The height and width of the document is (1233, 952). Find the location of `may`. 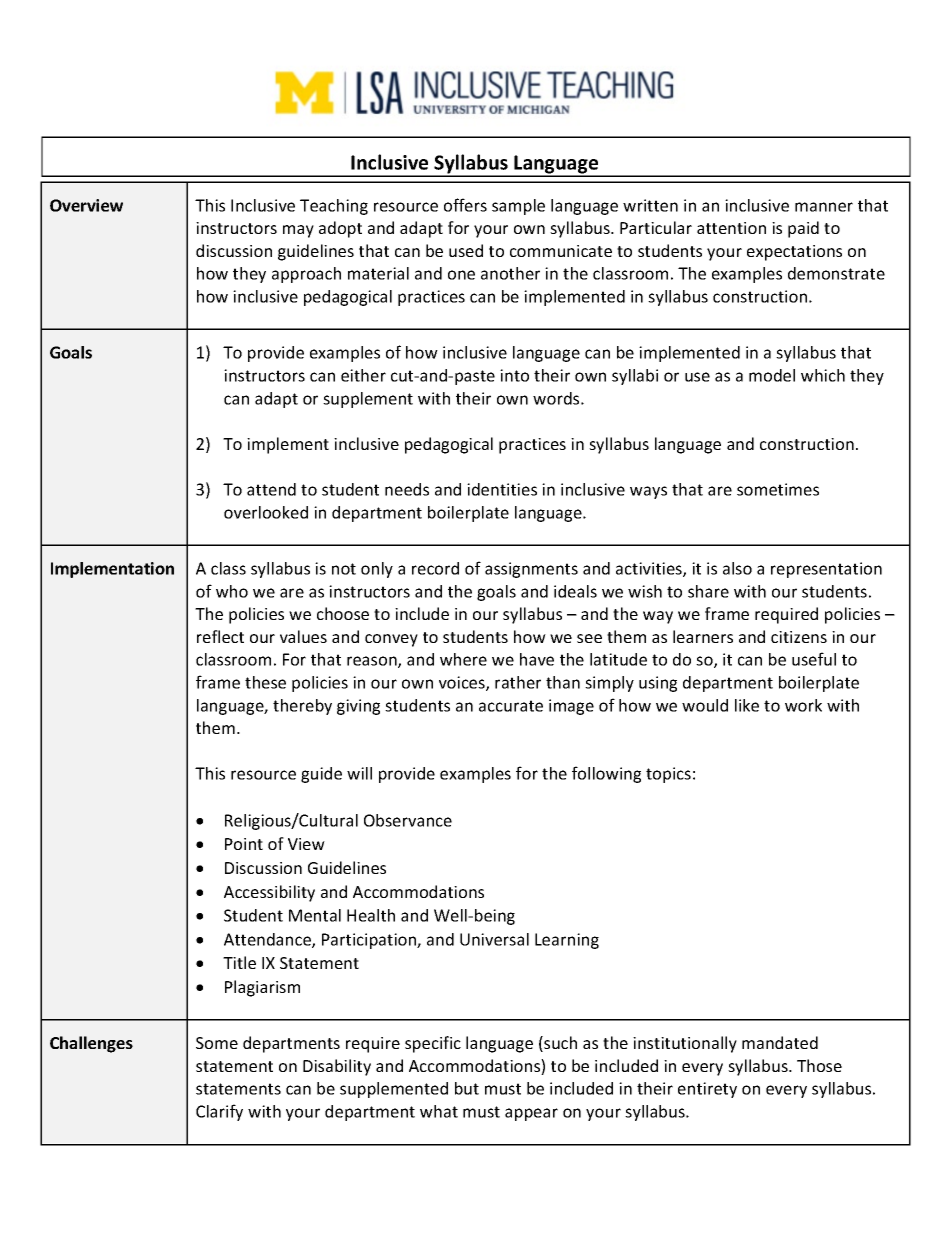

may is located at coordinates (298, 231).
